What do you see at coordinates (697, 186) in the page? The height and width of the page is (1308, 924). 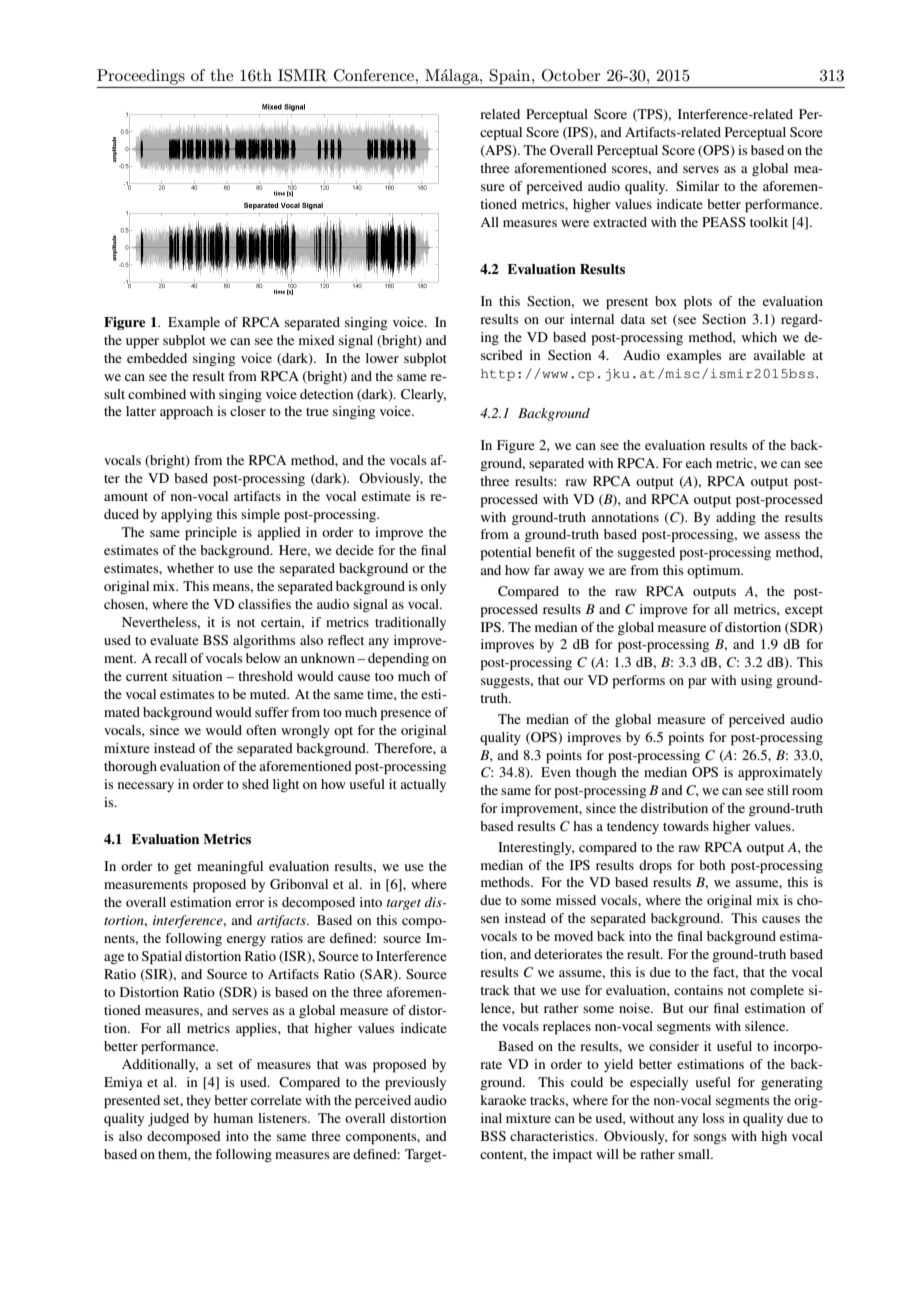 I see `Similar` at bounding box center [697, 186].
